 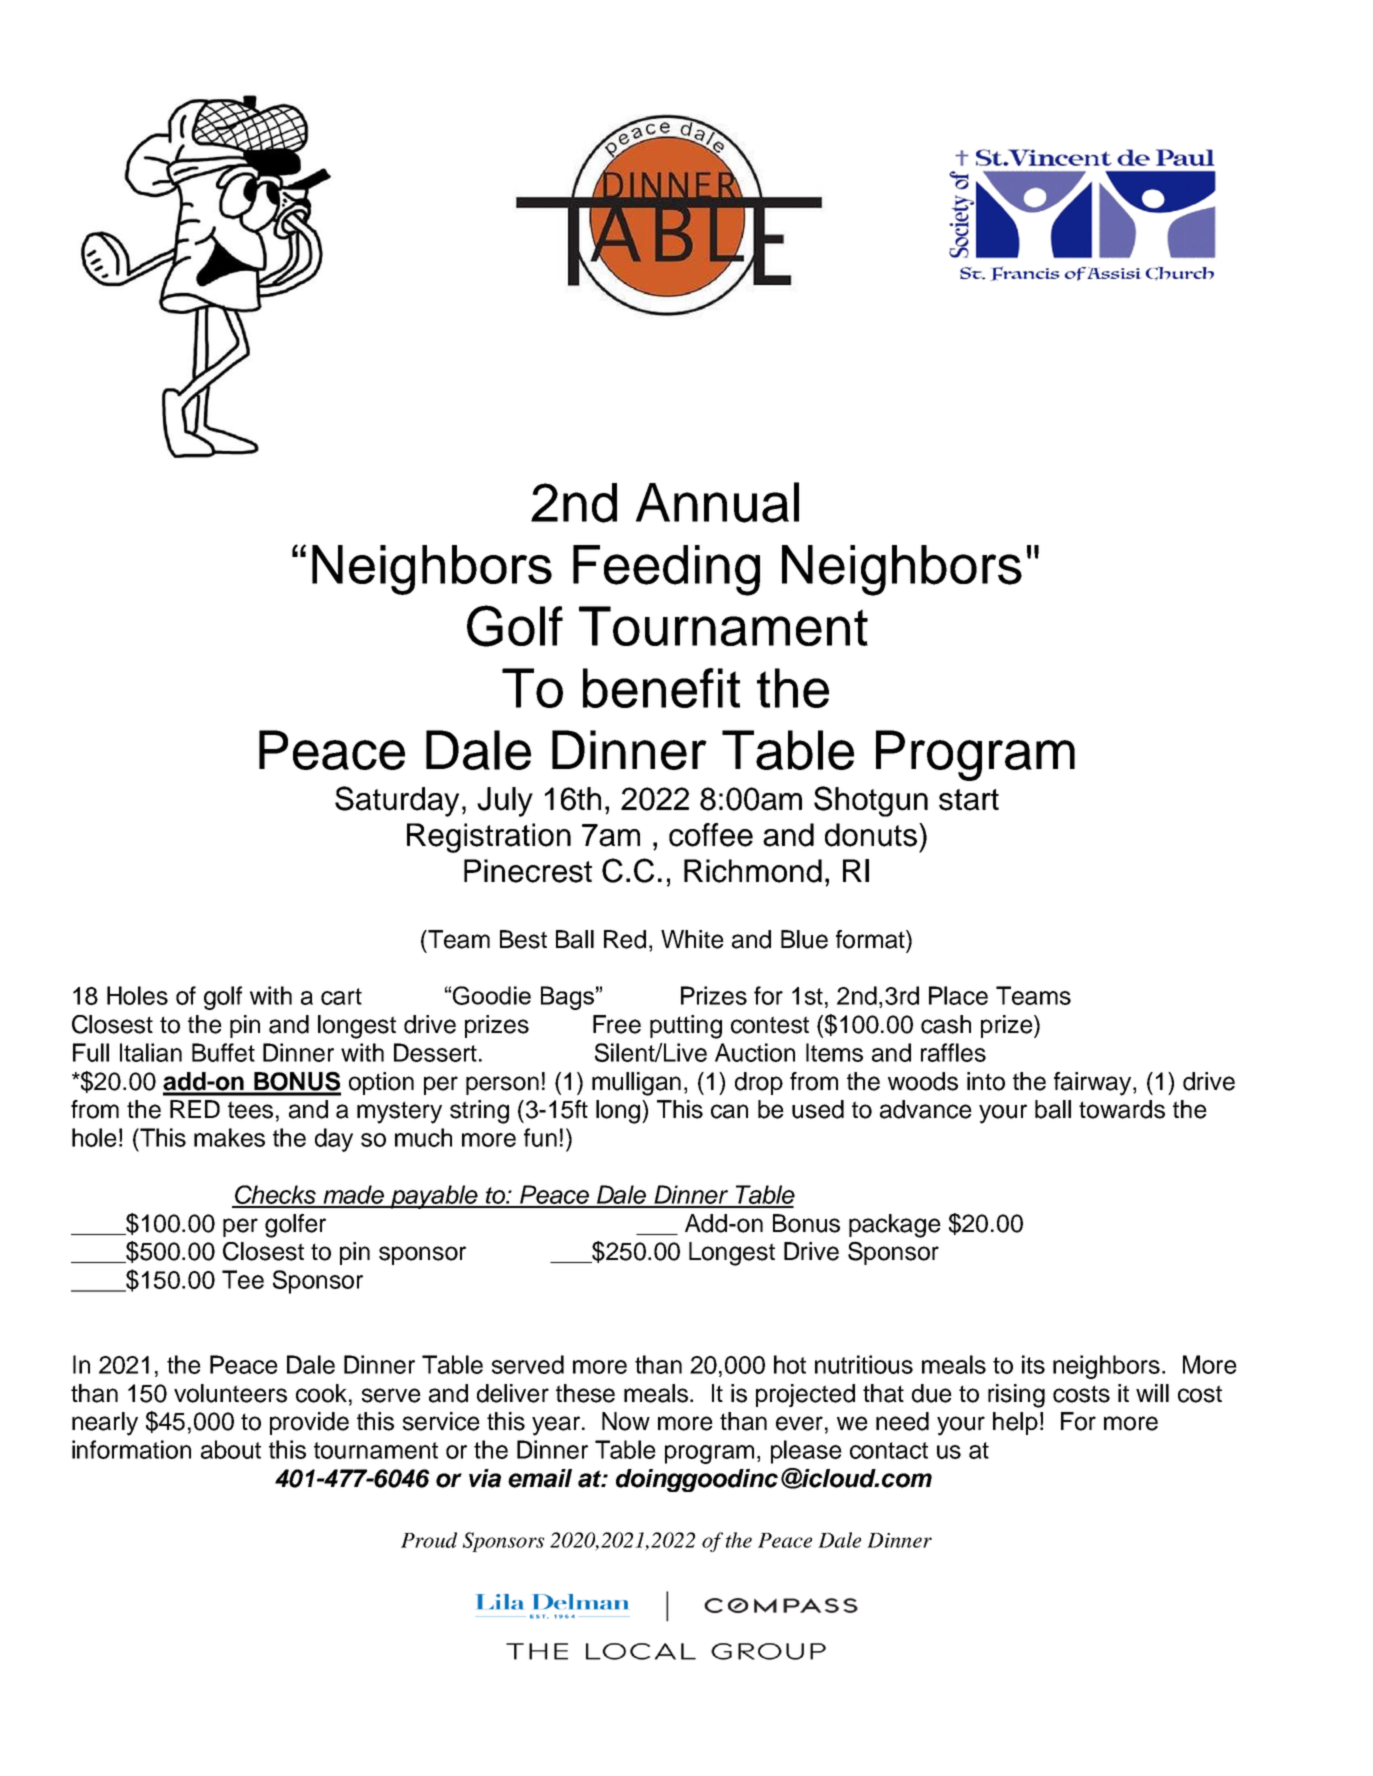 I want to click on tees, so click(x=250, y=1110).
